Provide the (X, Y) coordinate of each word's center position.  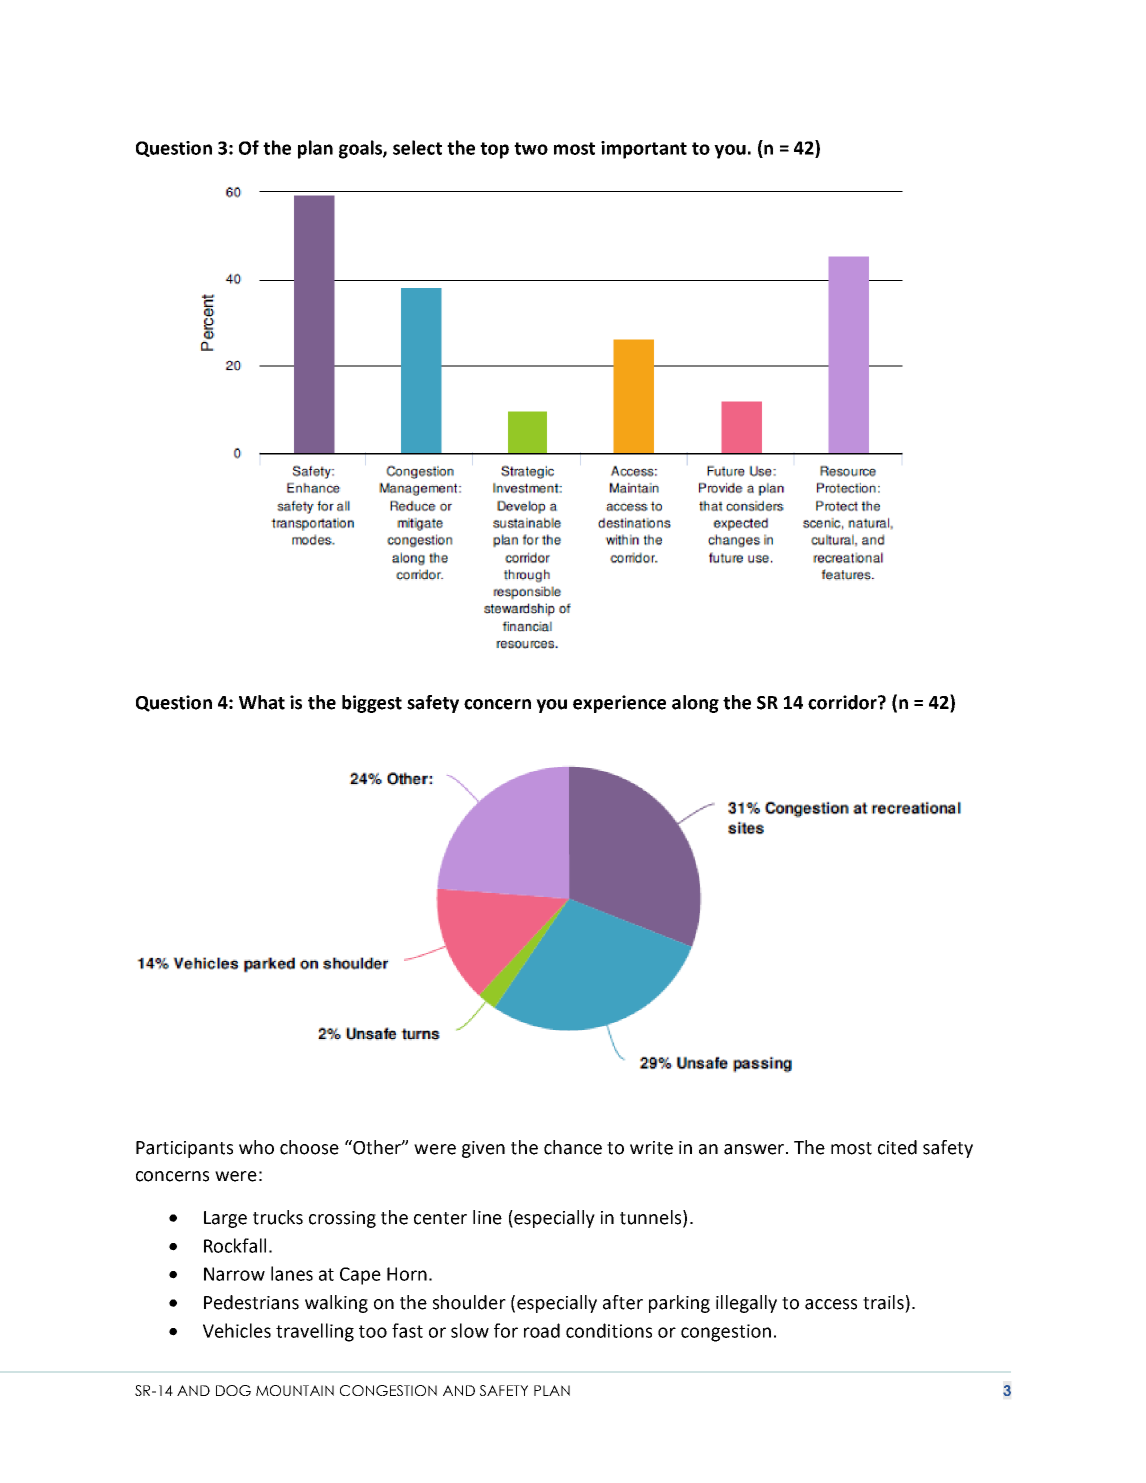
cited (897, 1147)
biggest (372, 704)
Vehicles (237, 1330)
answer (755, 1149)
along (695, 704)
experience (619, 704)
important (644, 150)
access (831, 1304)
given (483, 1149)
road (542, 1330)
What (262, 702)
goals (361, 149)
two (531, 148)
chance (573, 1147)
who (256, 1147)
